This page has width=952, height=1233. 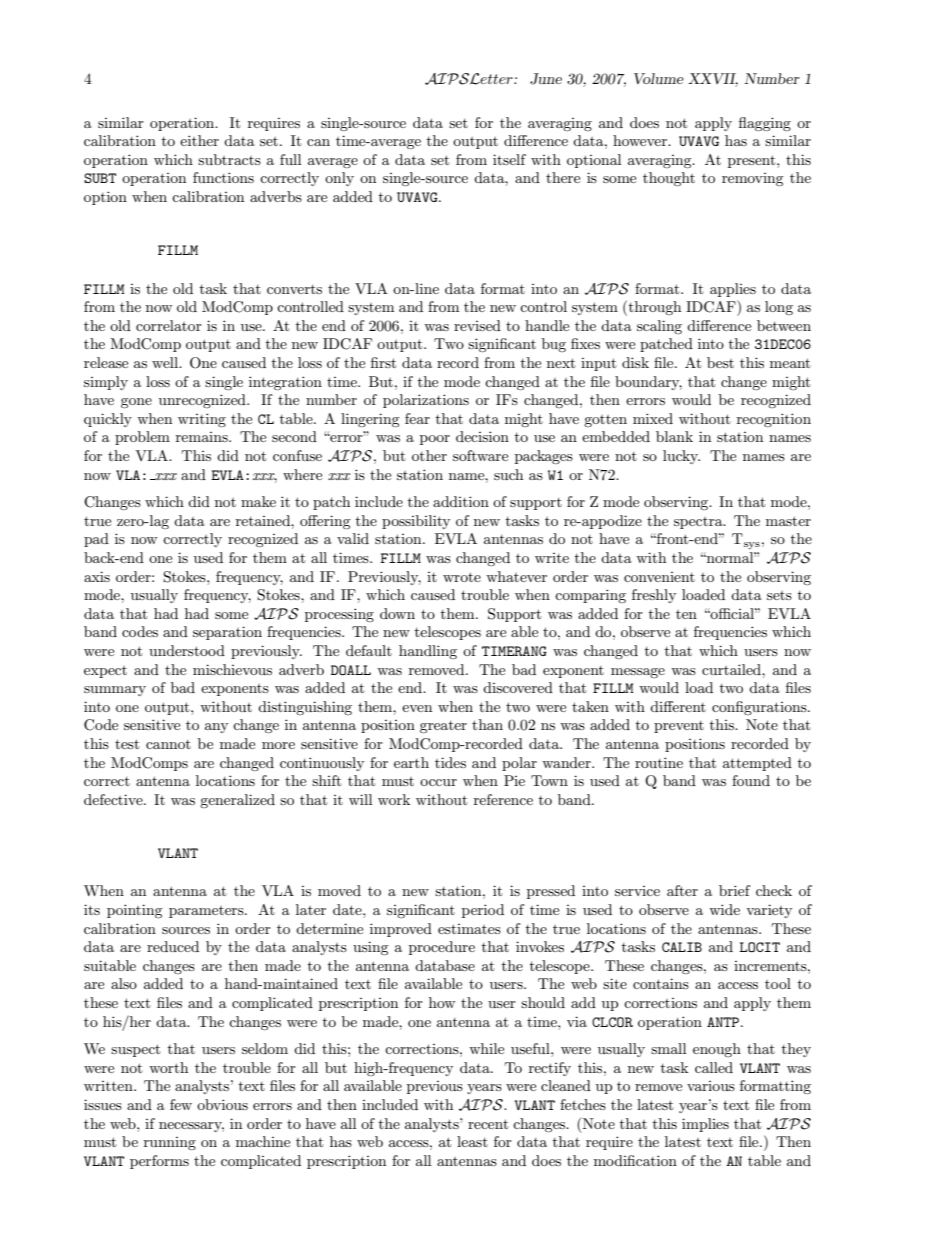 What do you see at coordinates (654, 596) in the page?
I see `freshly` at bounding box center [654, 596].
